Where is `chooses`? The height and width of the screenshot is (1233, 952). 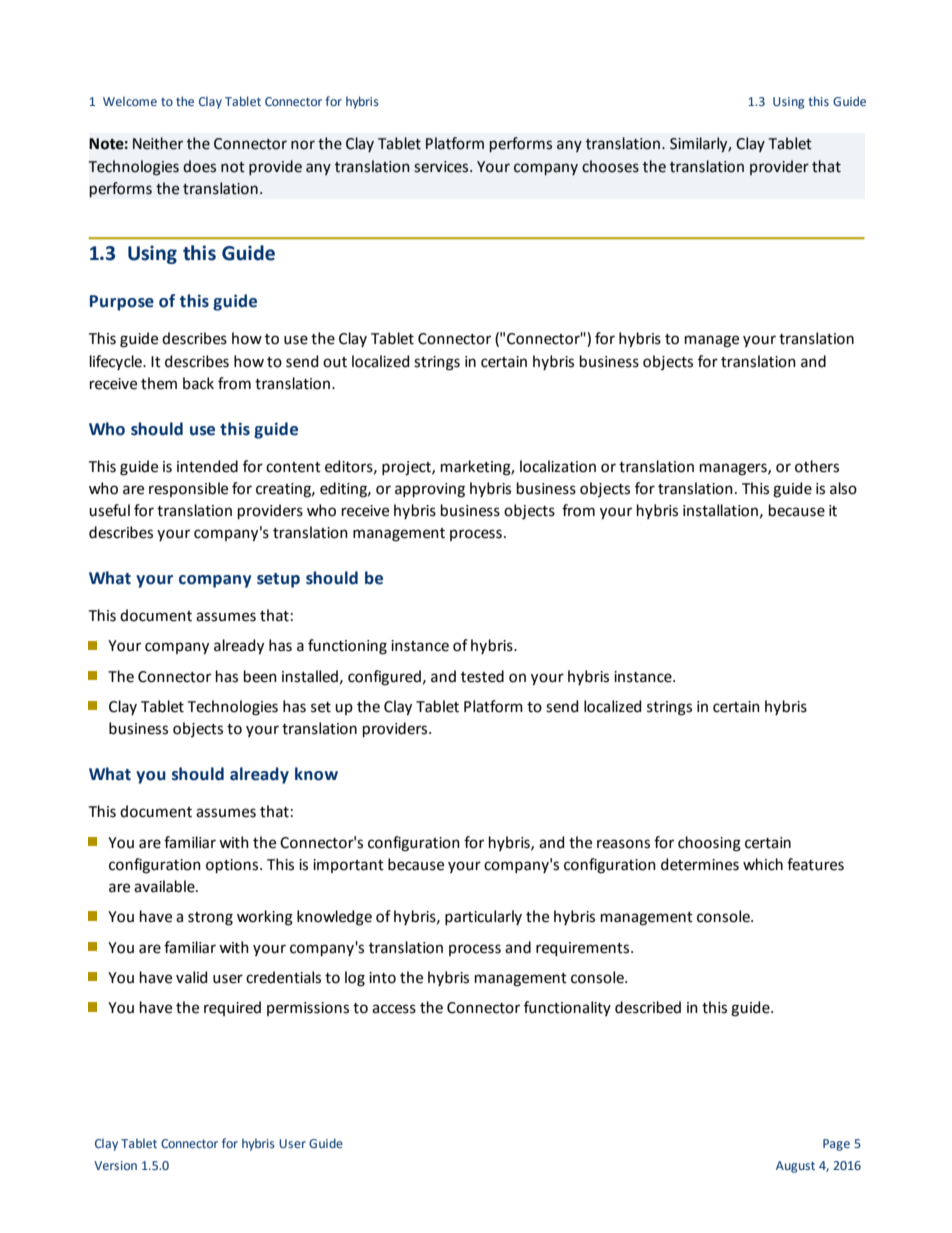
chooses is located at coordinates (610, 166).
